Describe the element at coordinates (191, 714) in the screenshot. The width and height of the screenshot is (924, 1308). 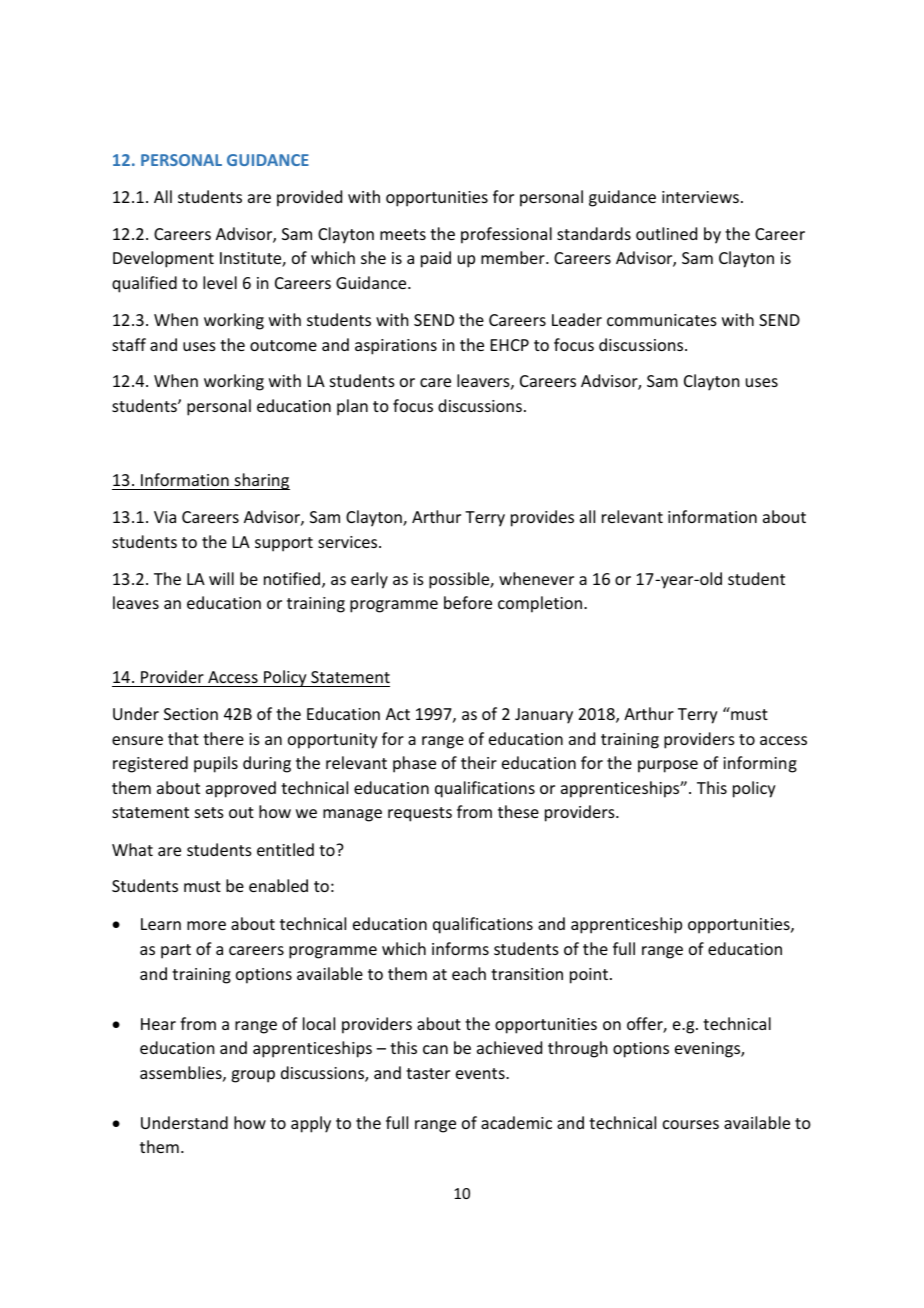
I see `Section` at that location.
